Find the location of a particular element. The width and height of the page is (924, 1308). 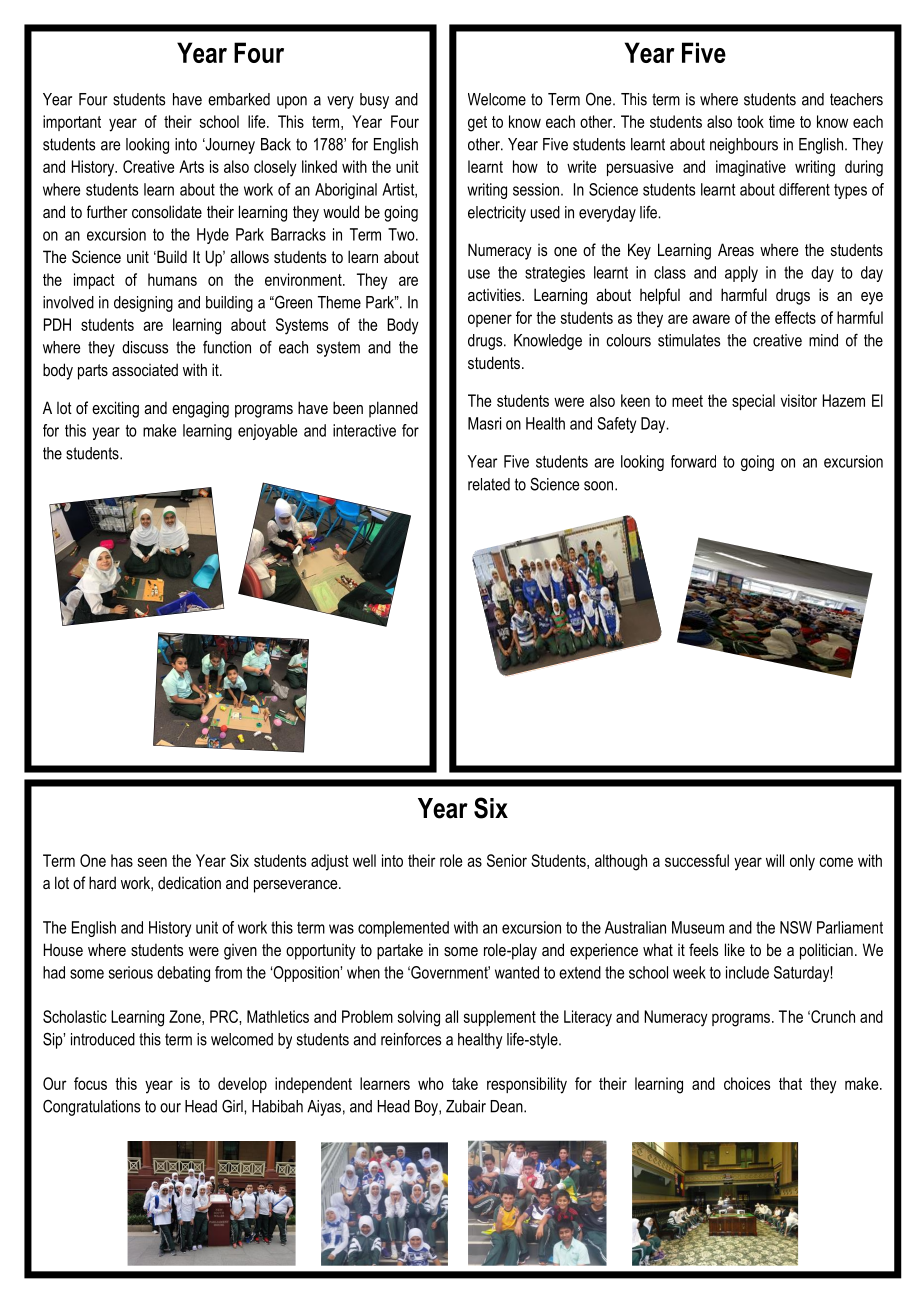

focus is located at coordinates (90, 1083).
